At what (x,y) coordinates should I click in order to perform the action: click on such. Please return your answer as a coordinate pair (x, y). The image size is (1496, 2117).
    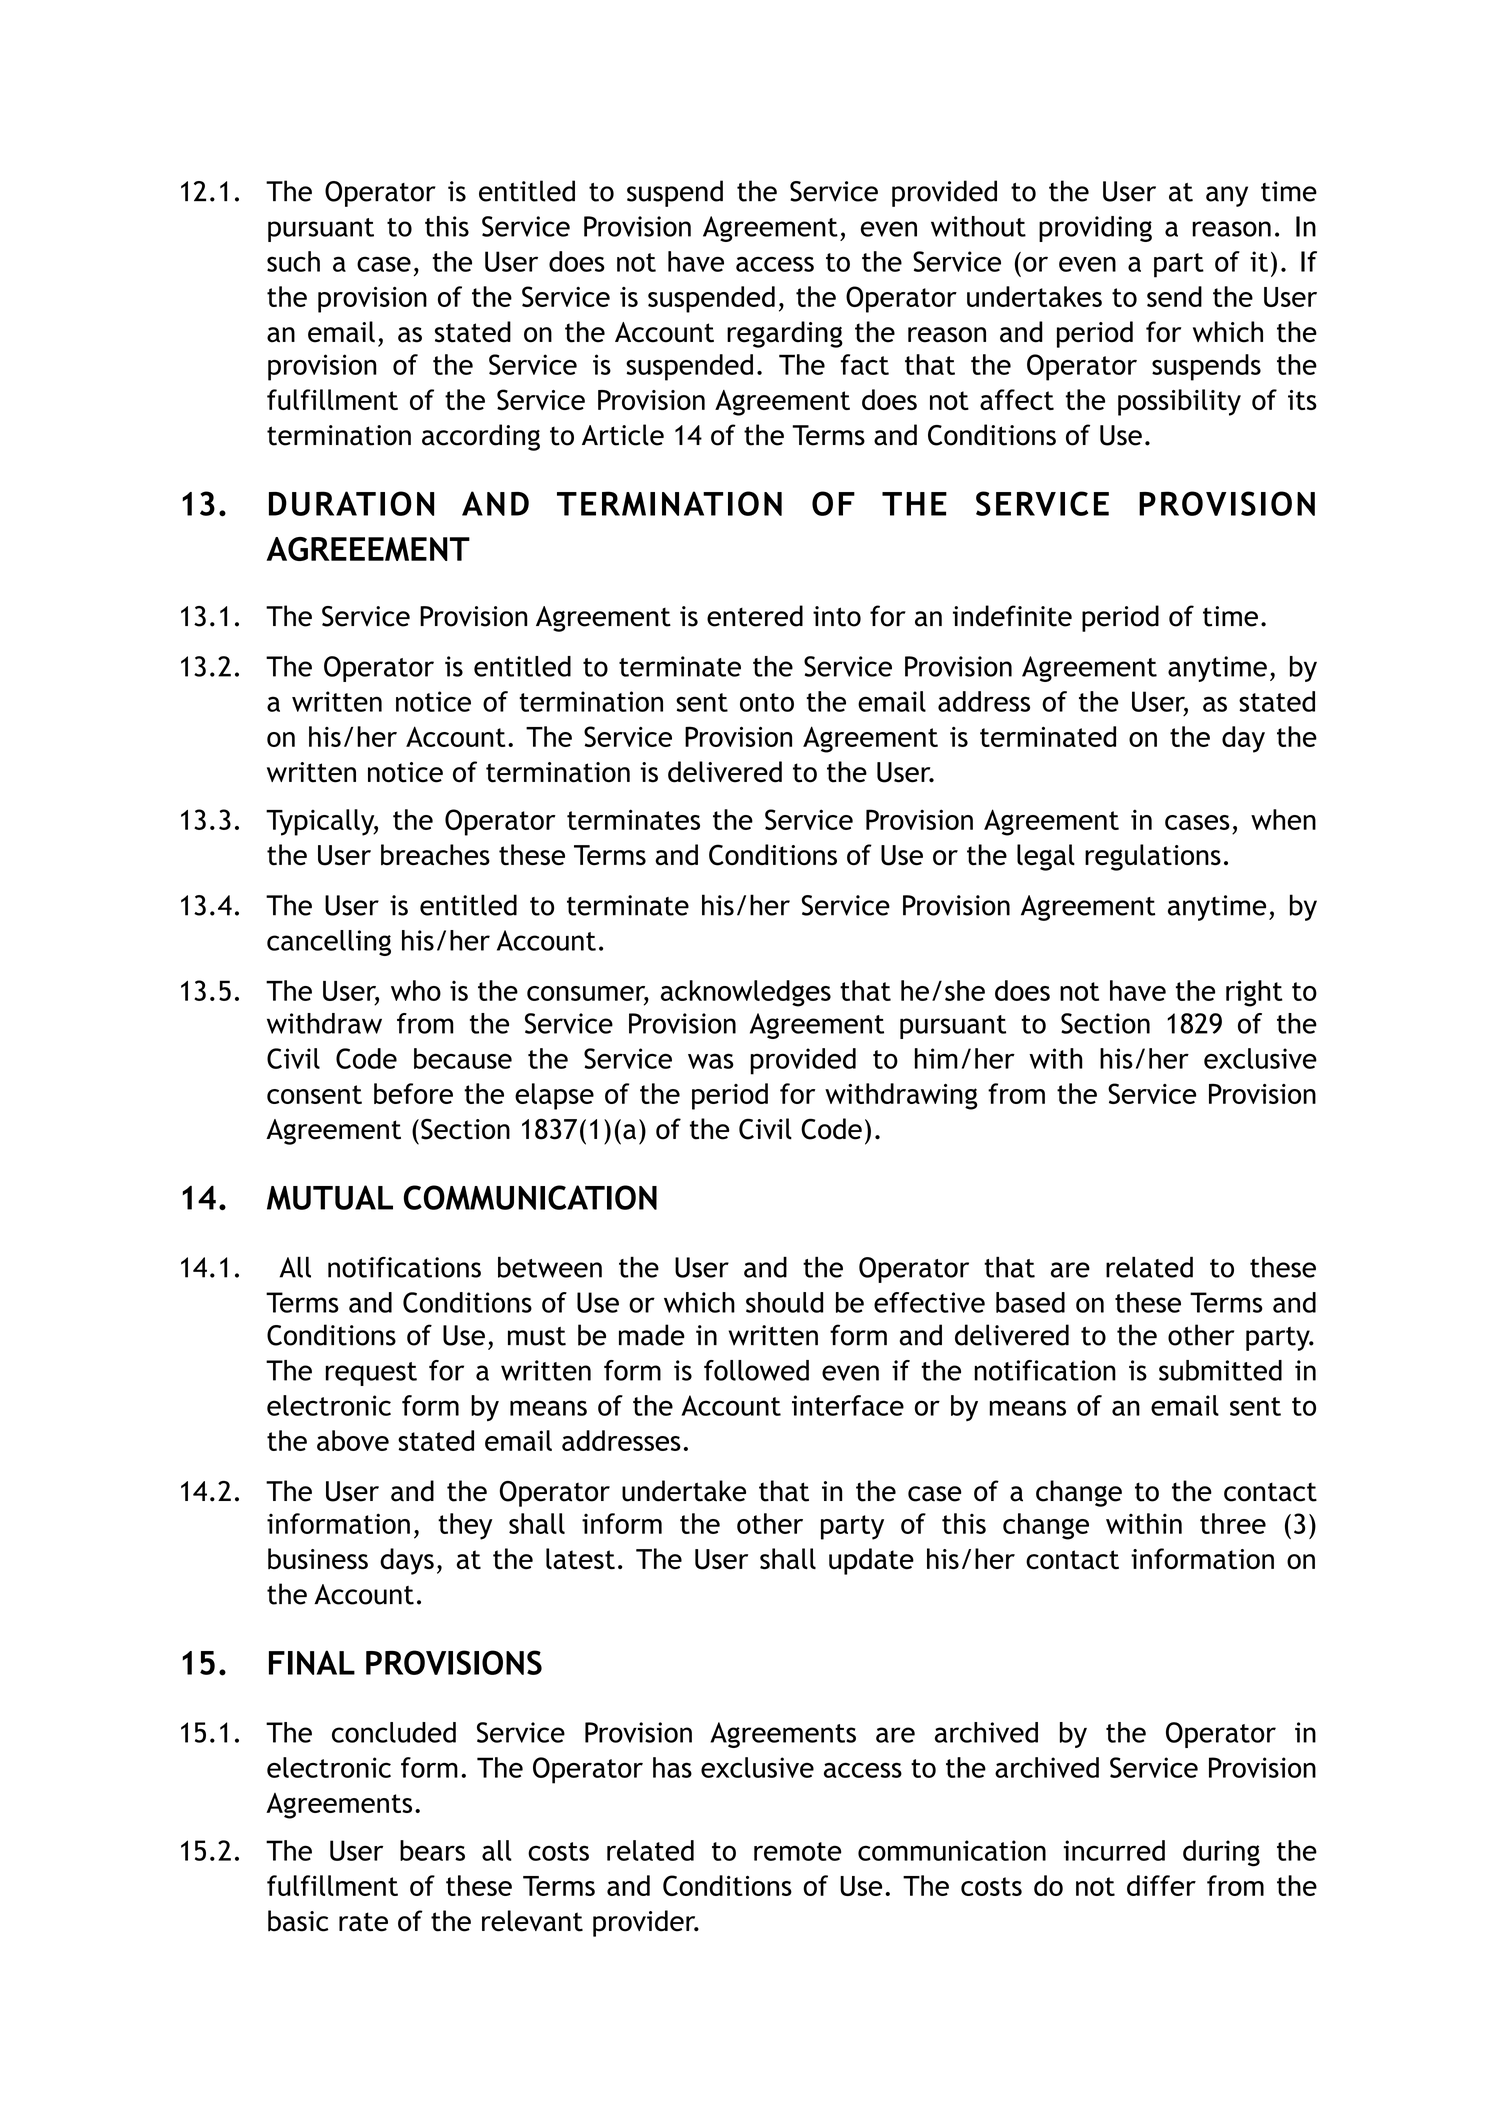
    Looking at the image, I should click on (293, 261).
